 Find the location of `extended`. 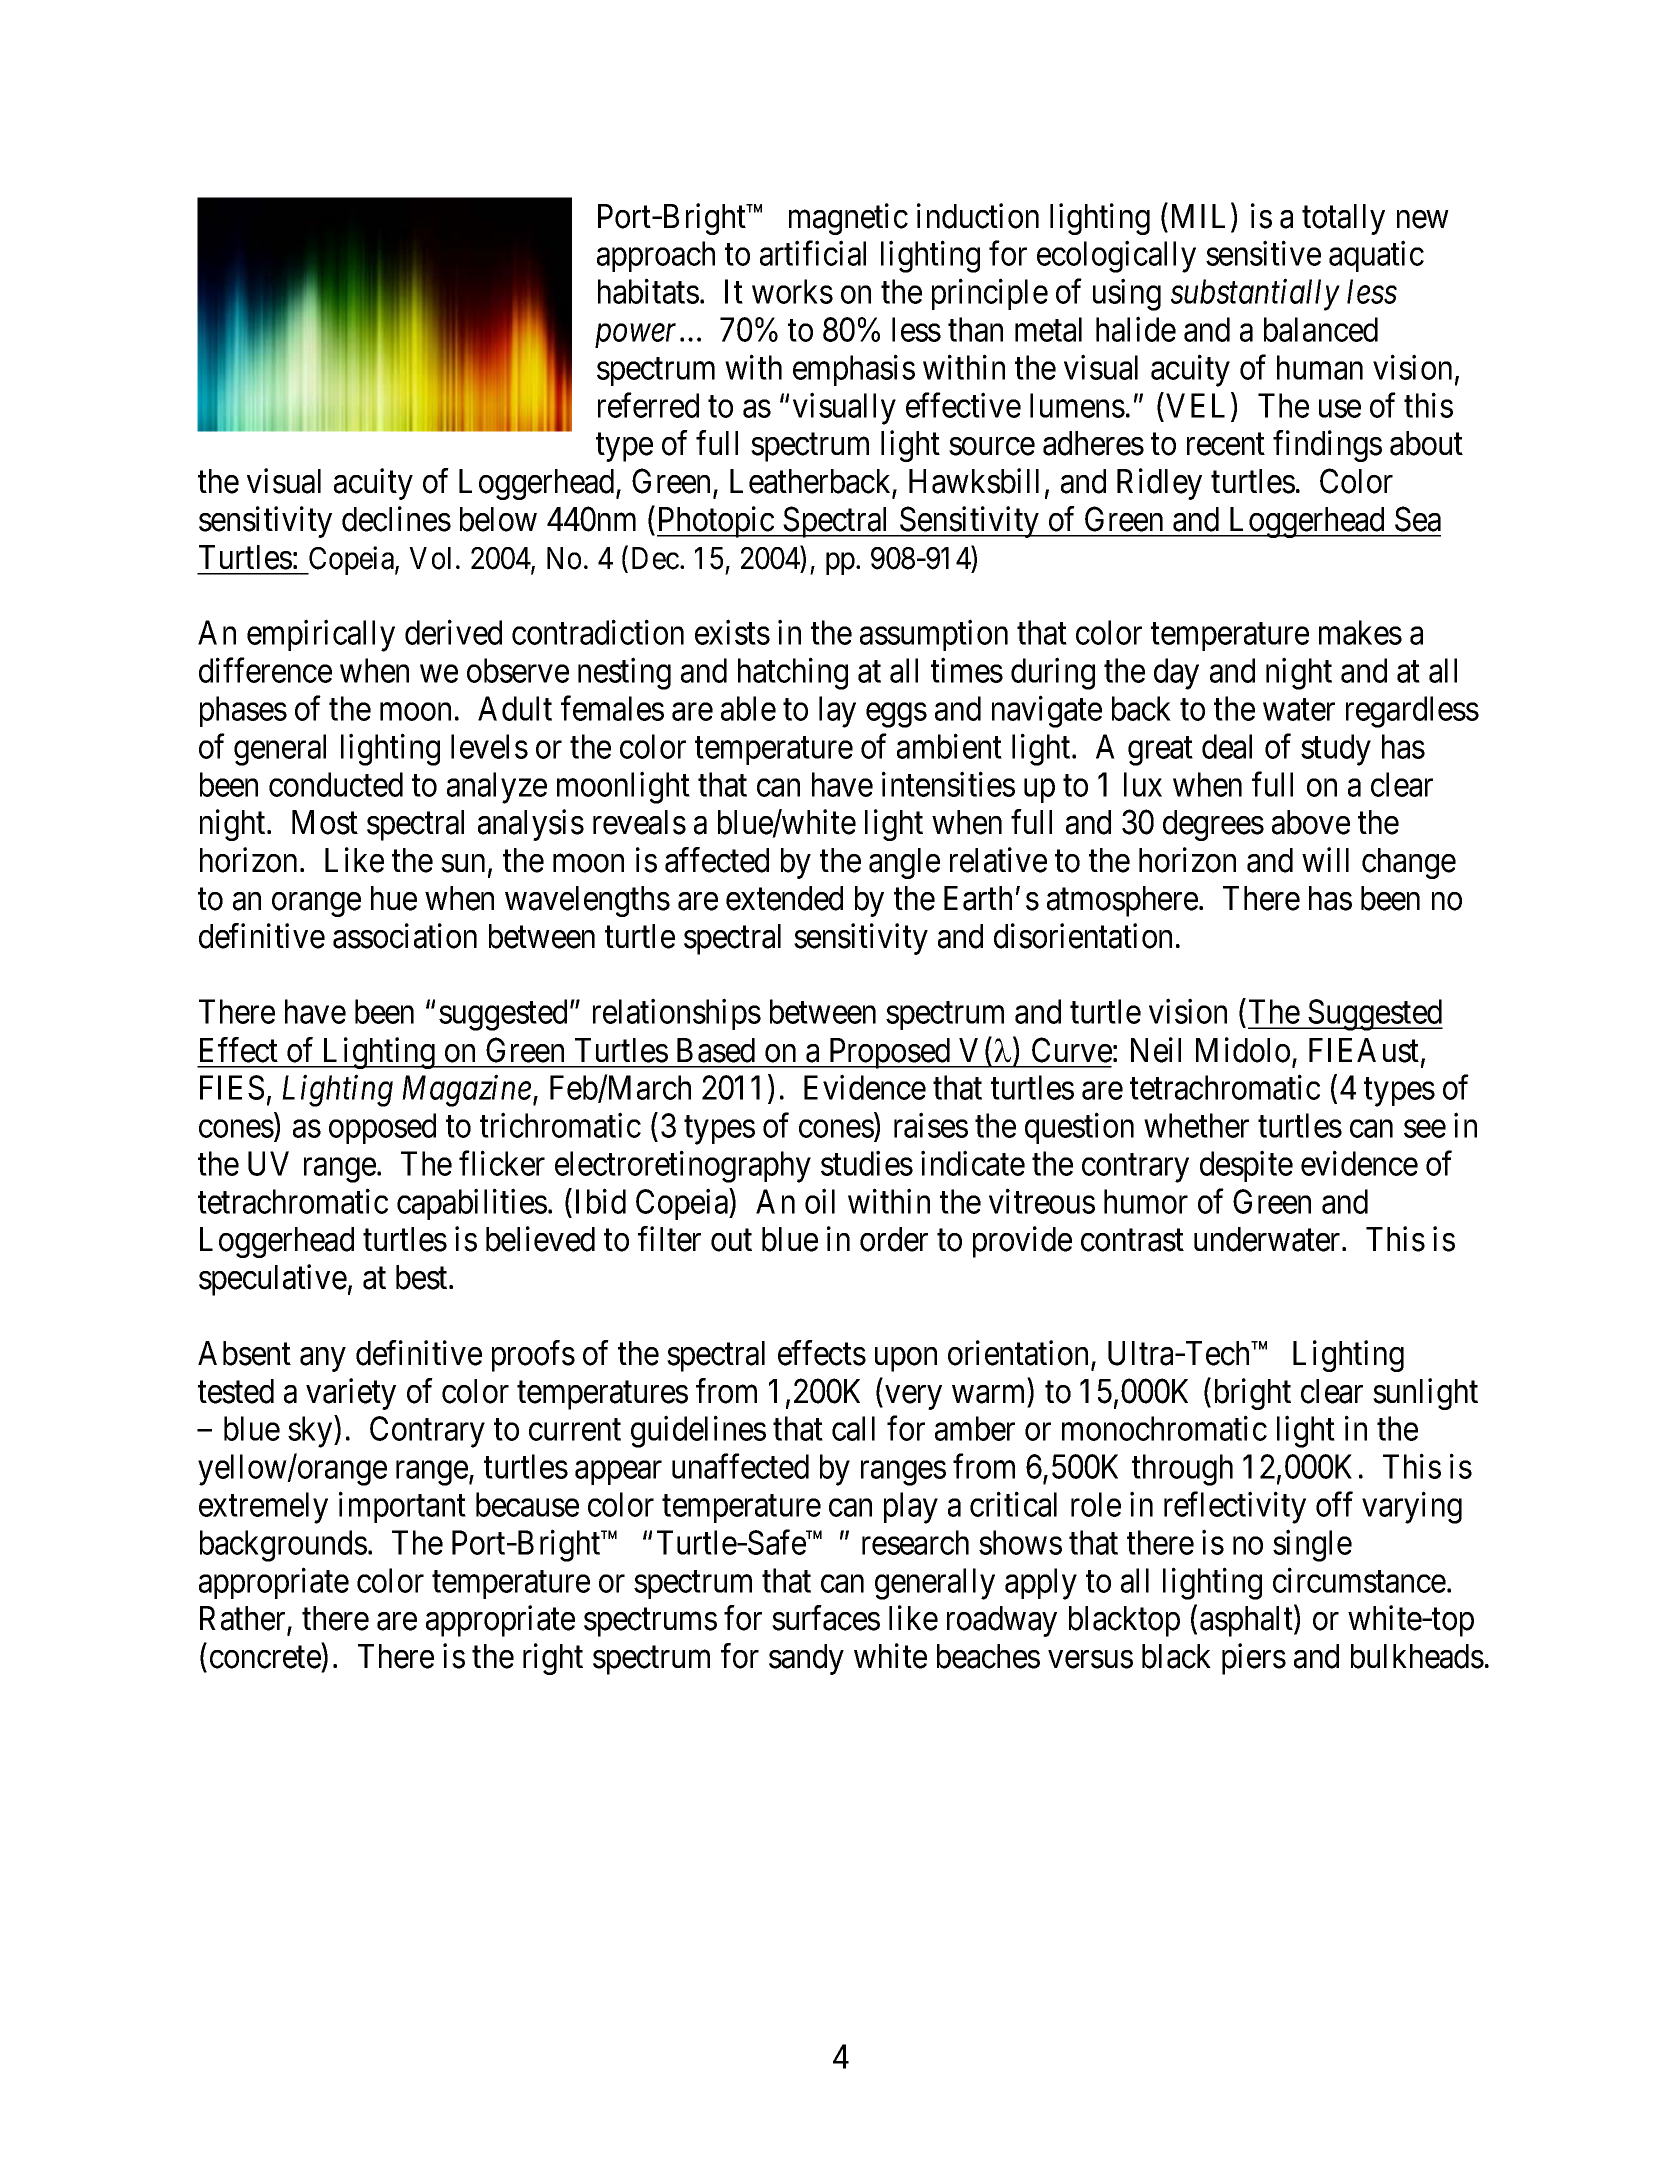

extended is located at coordinates (784, 898).
